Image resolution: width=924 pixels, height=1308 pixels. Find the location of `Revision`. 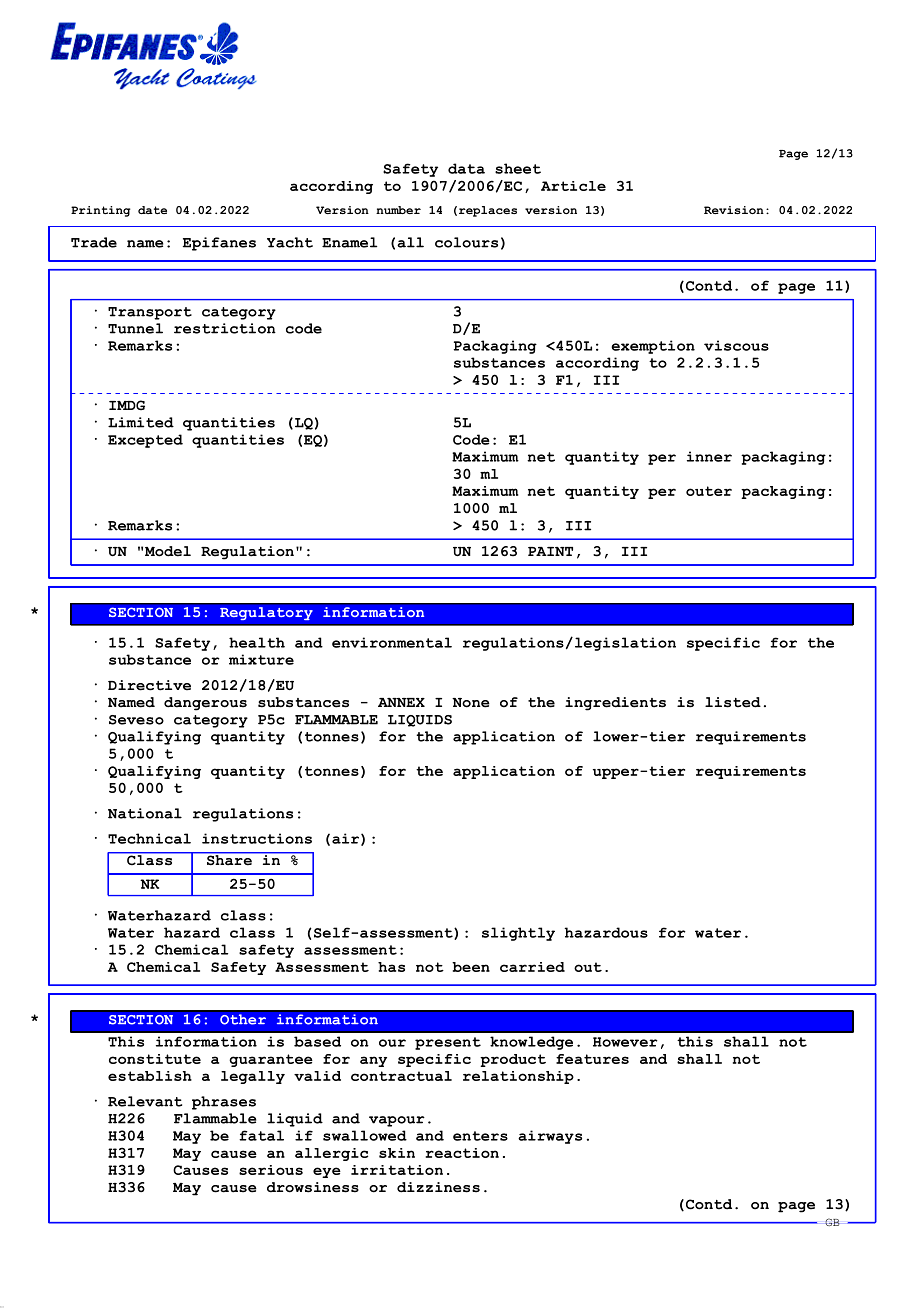

Revision is located at coordinates (734, 210).
